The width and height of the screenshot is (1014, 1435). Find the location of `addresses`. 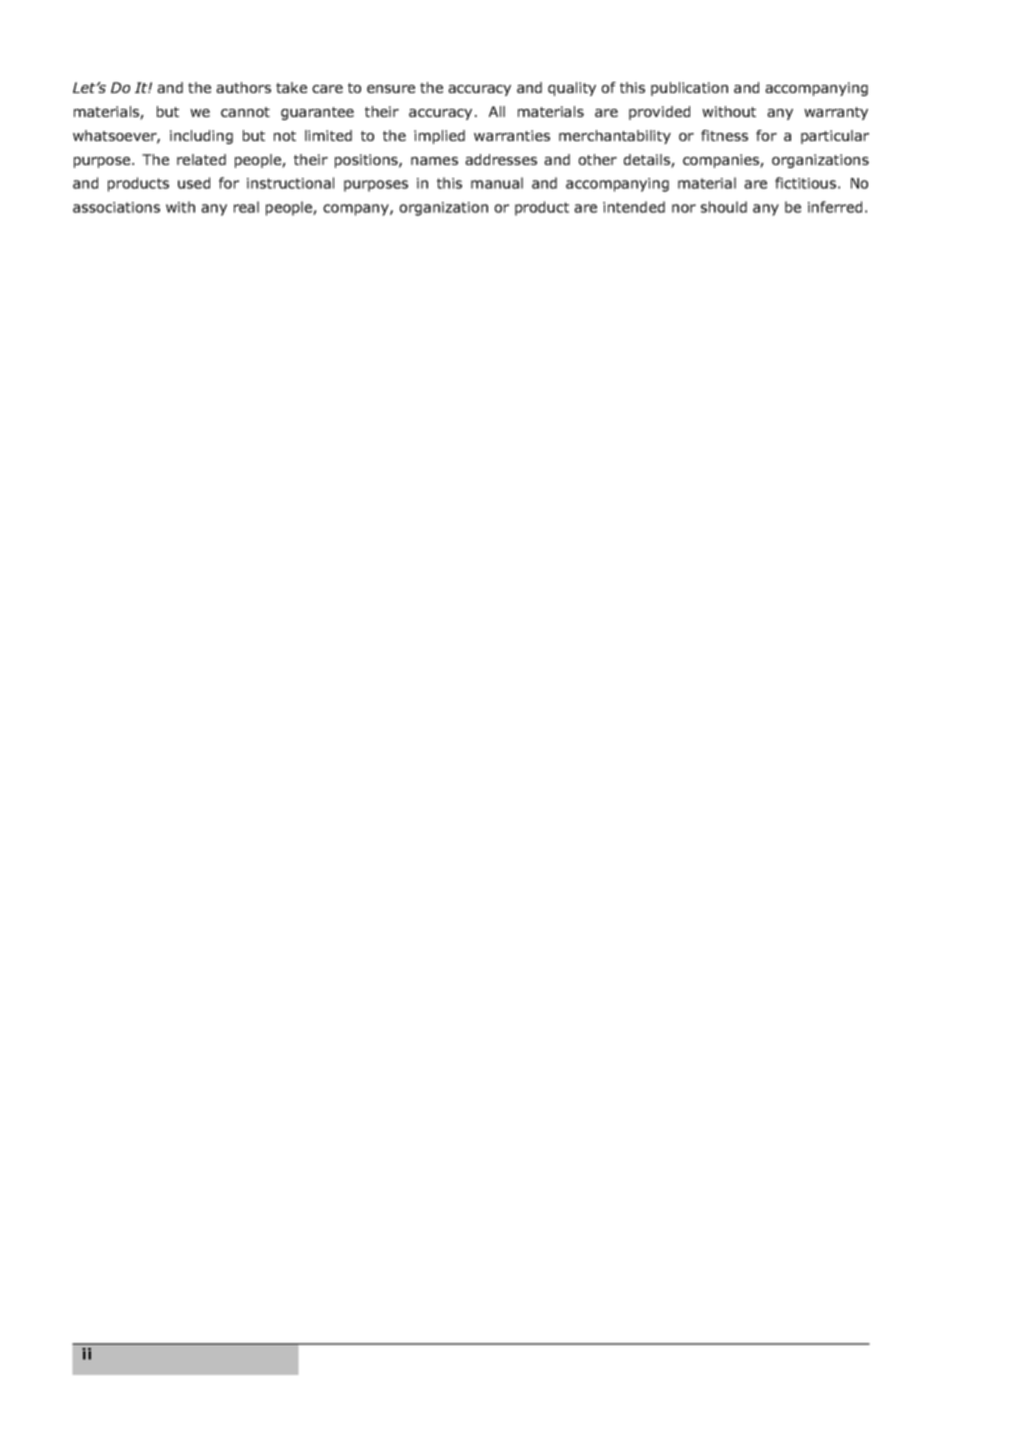

addresses is located at coordinates (501, 159).
